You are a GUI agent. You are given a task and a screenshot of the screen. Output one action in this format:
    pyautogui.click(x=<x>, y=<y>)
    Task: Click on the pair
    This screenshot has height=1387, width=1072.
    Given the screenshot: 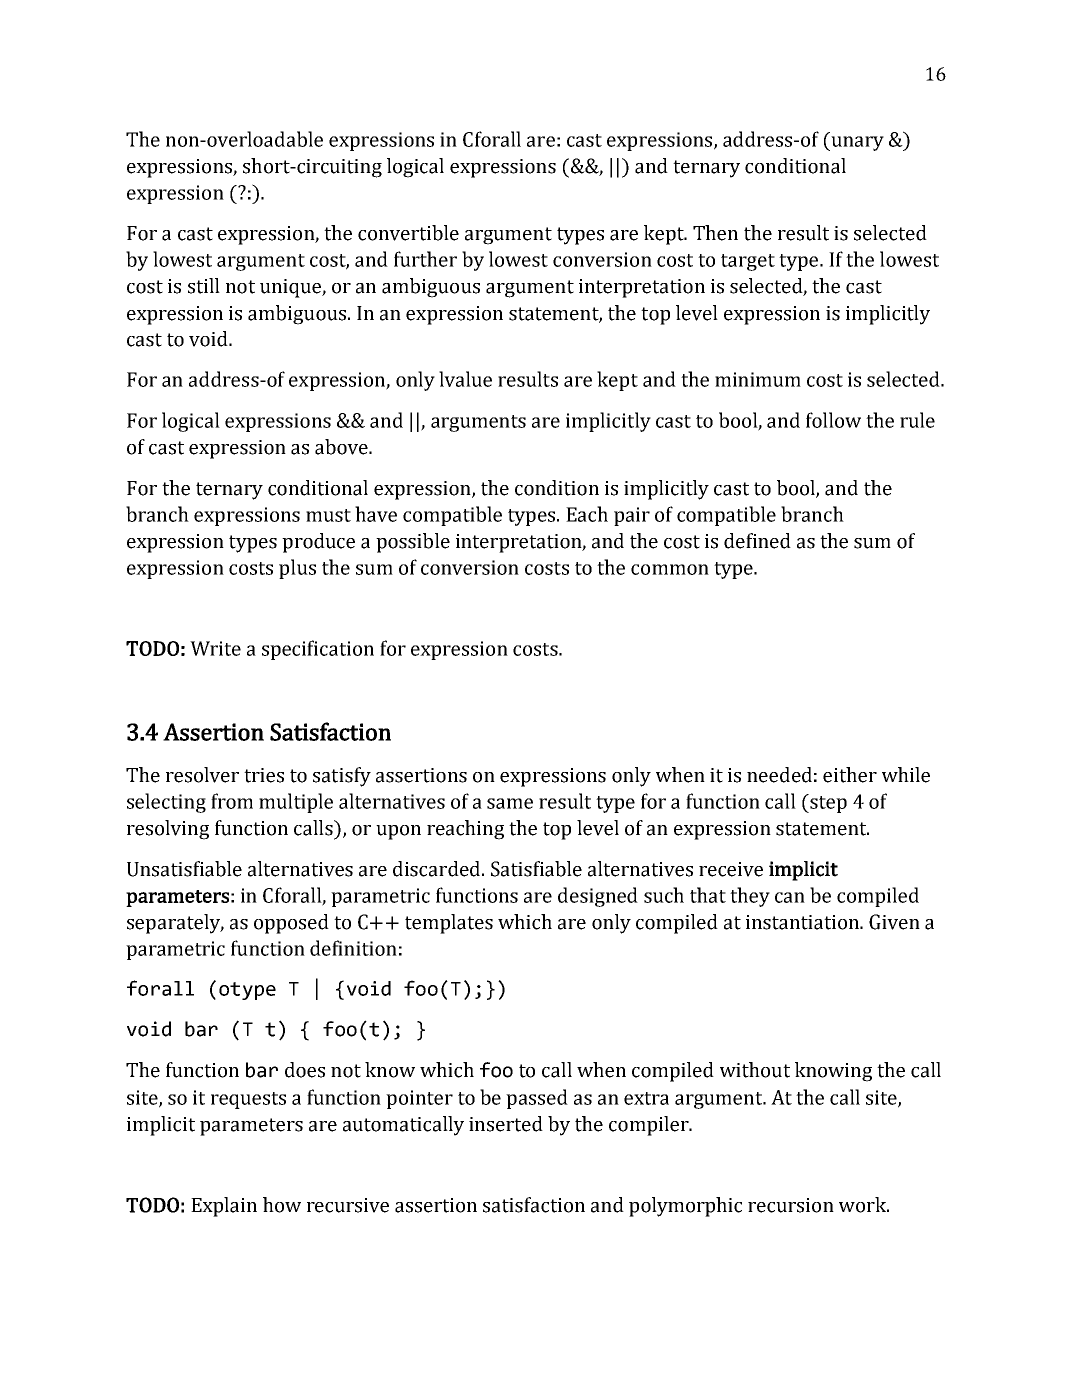 What is the action you would take?
    pyautogui.click(x=632, y=516)
